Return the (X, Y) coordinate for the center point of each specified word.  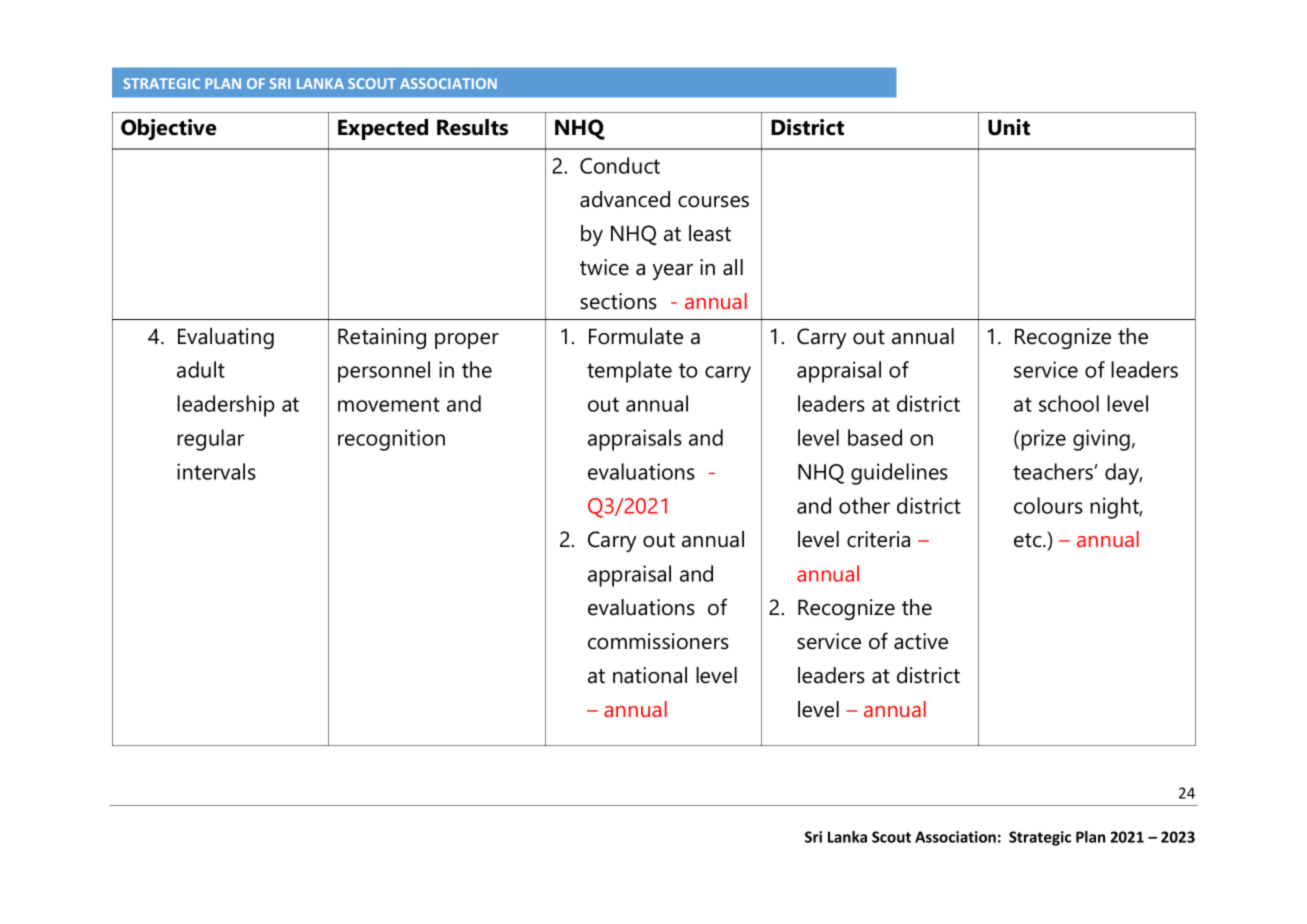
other (864, 505)
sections (618, 301)
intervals (216, 471)
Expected (383, 129)
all (733, 267)
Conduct (620, 165)
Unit (1009, 127)
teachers (1053, 471)
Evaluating (226, 338)
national (650, 675)
